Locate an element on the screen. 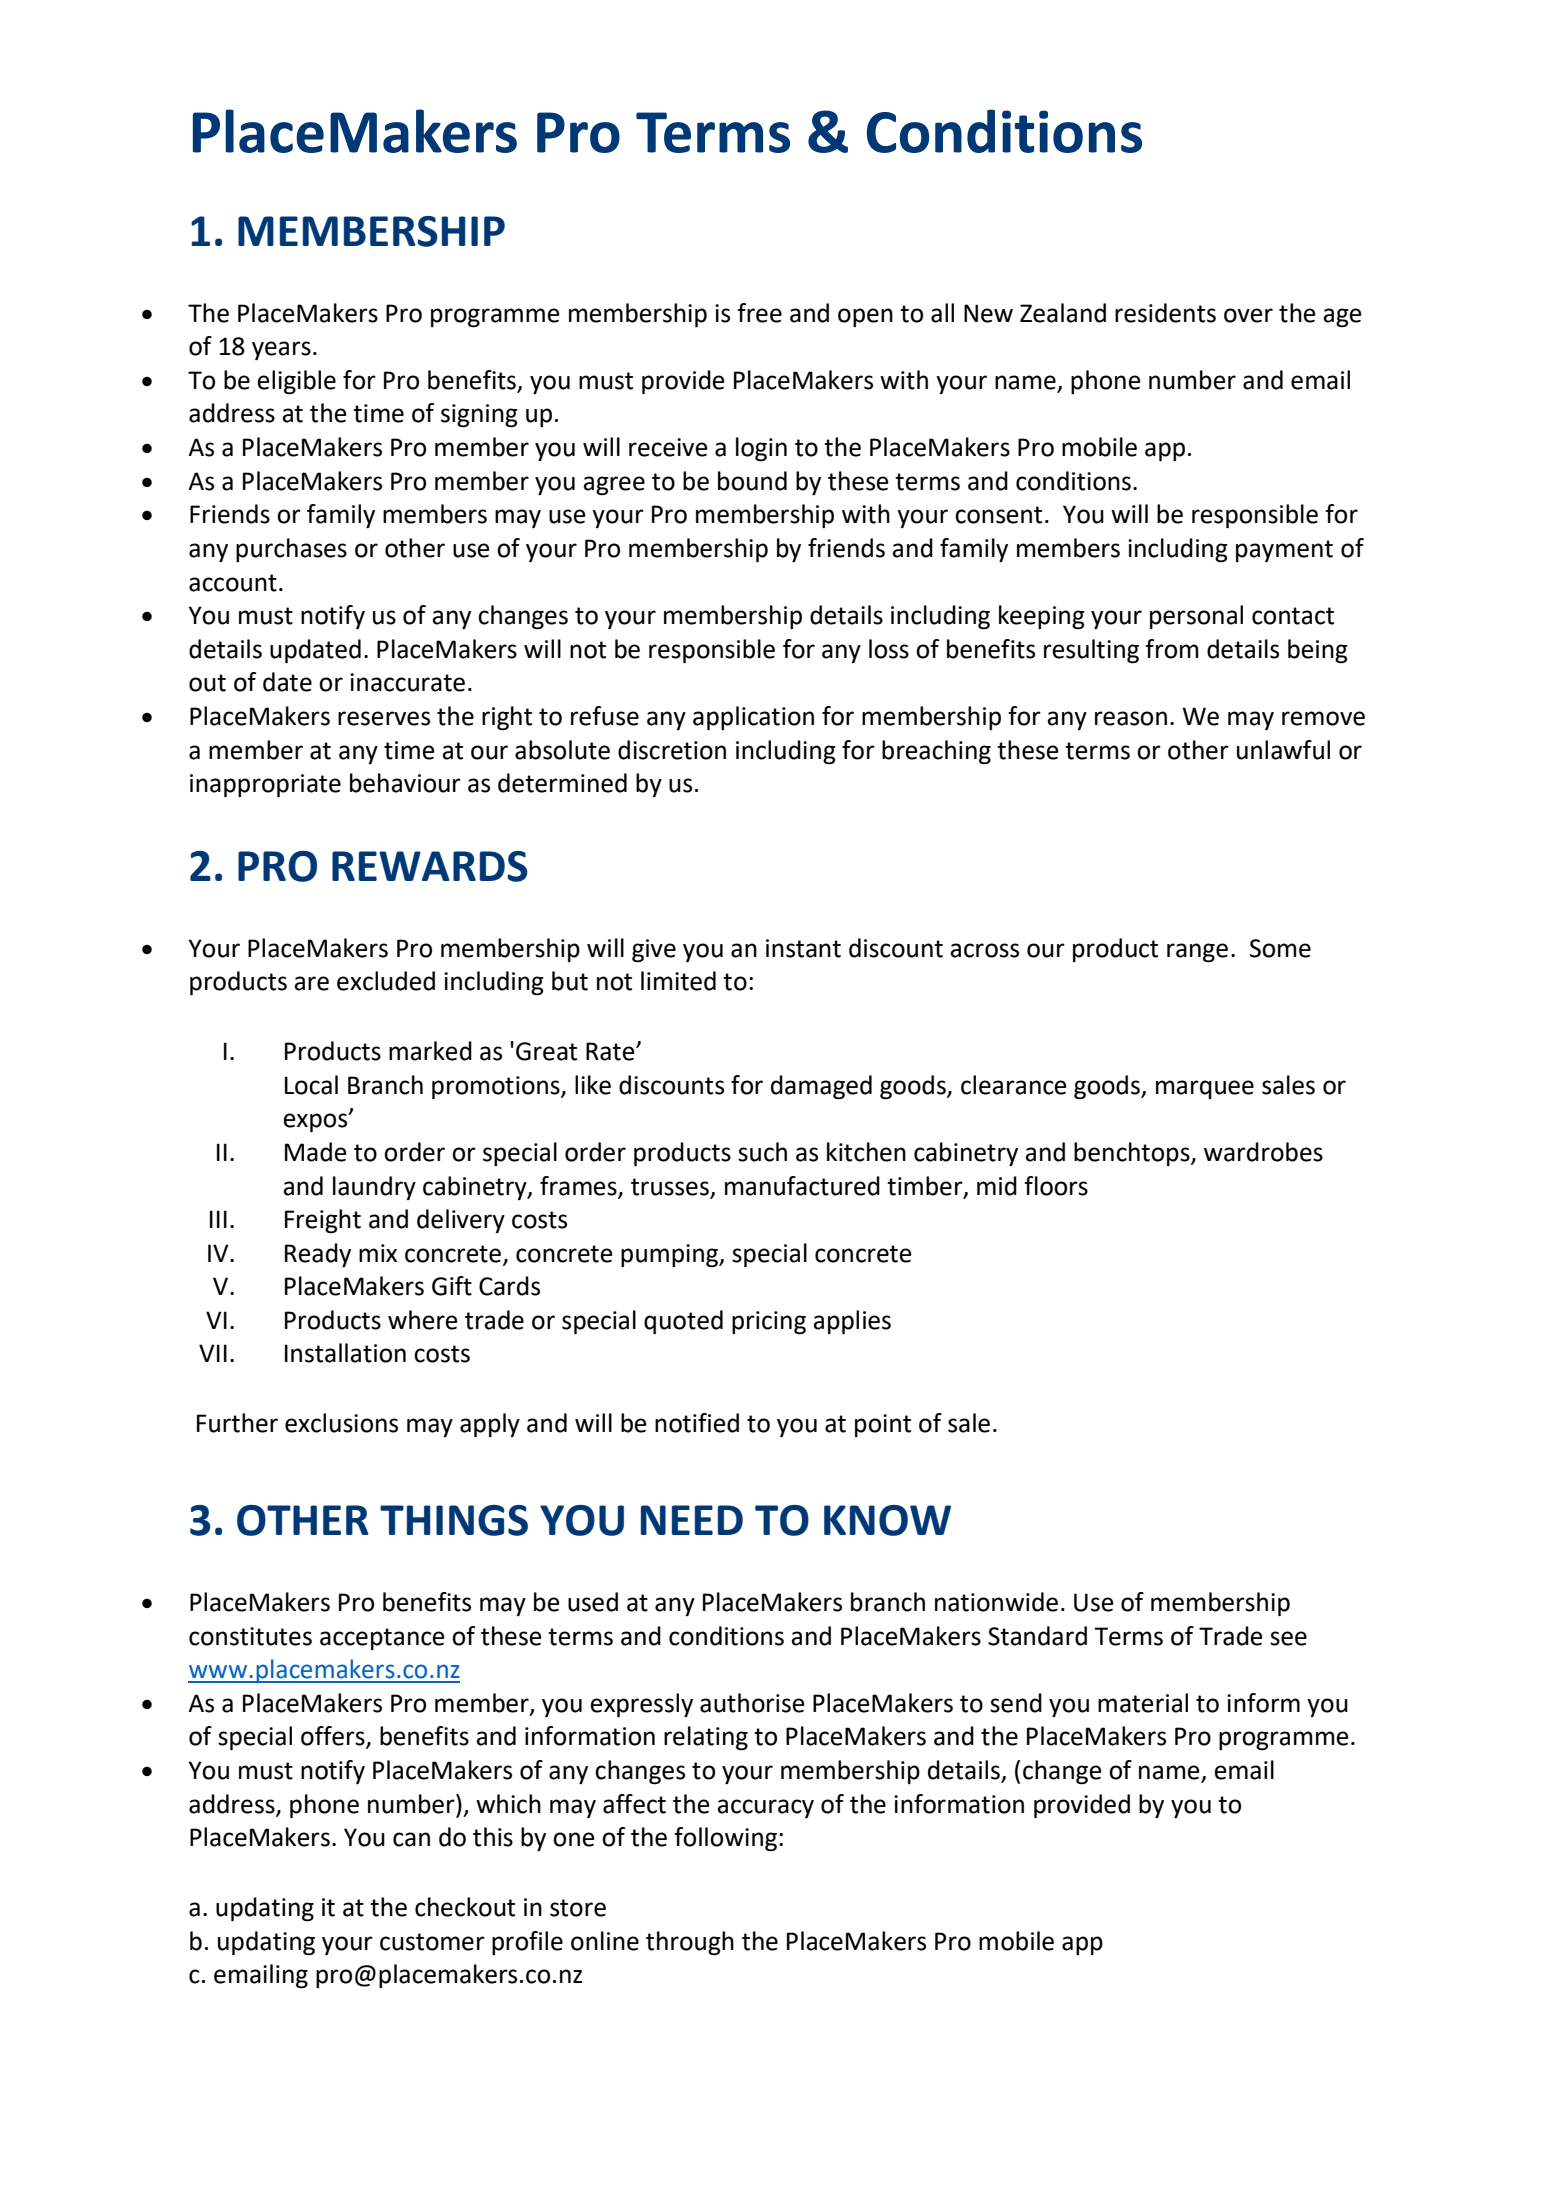 This screenshot has width=1558, height=2203. following is located at coordinates (727, 1839).
